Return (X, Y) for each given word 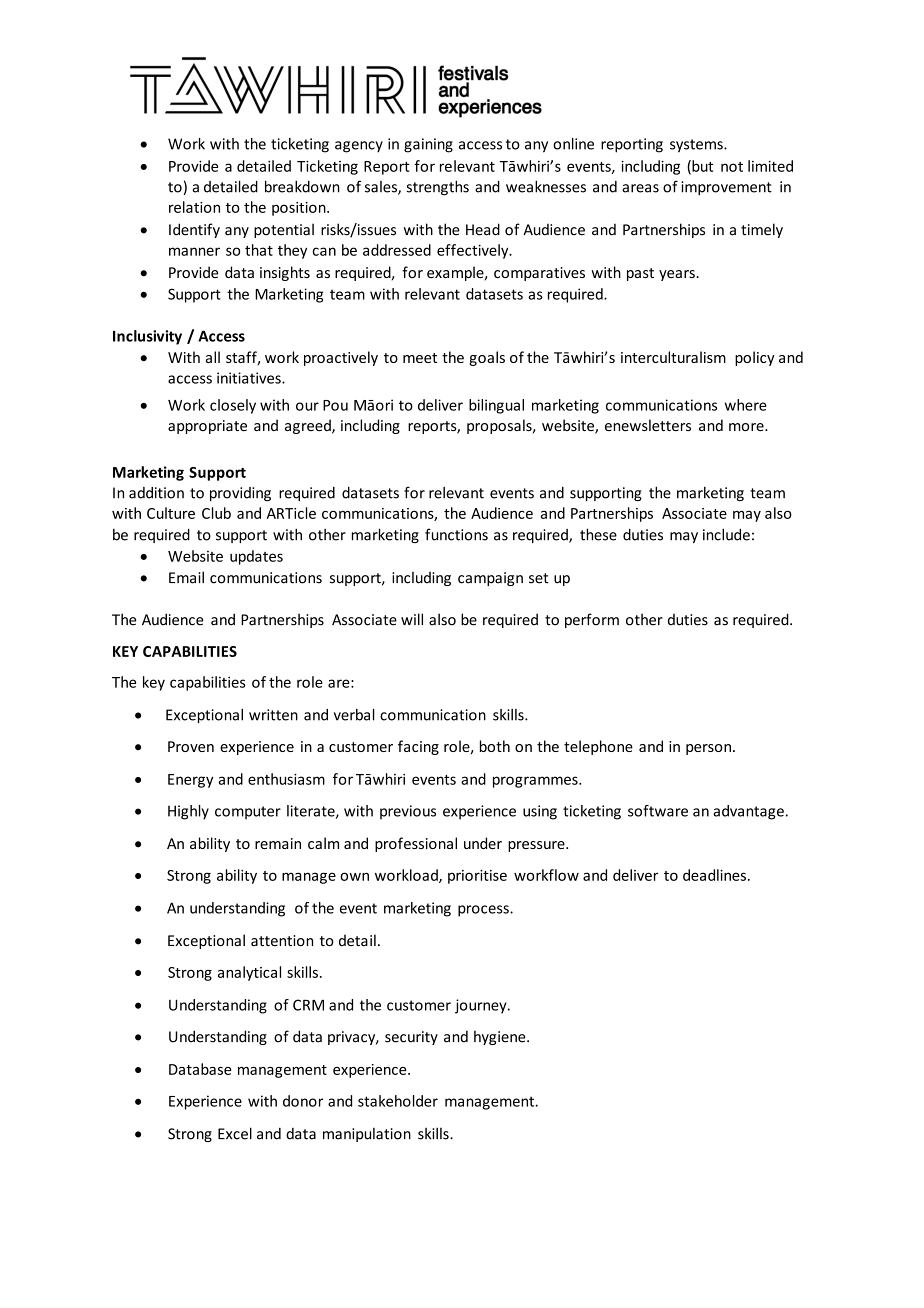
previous (408, 812)
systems (697, 146)
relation (194, 207)
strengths (437, 187)
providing (240, 494)
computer (248, 813)
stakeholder (398, 1101)
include (726, 534)
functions (456, 534)
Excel (235, 1133)
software (658, 811)
